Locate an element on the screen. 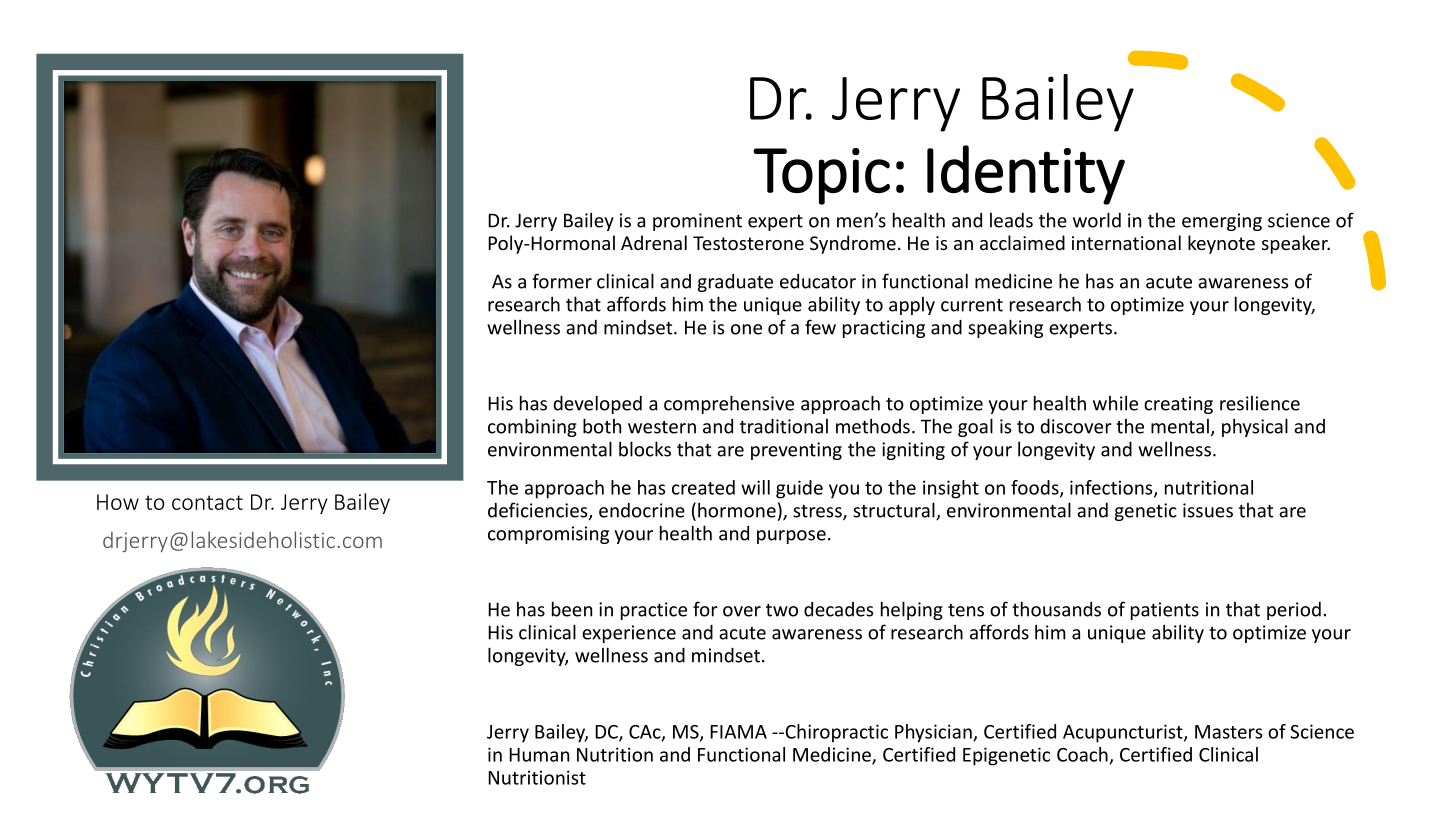 Image resolution: width=1456 pixels, height=819 pixels. Human is located at coordinates (539, 755).
